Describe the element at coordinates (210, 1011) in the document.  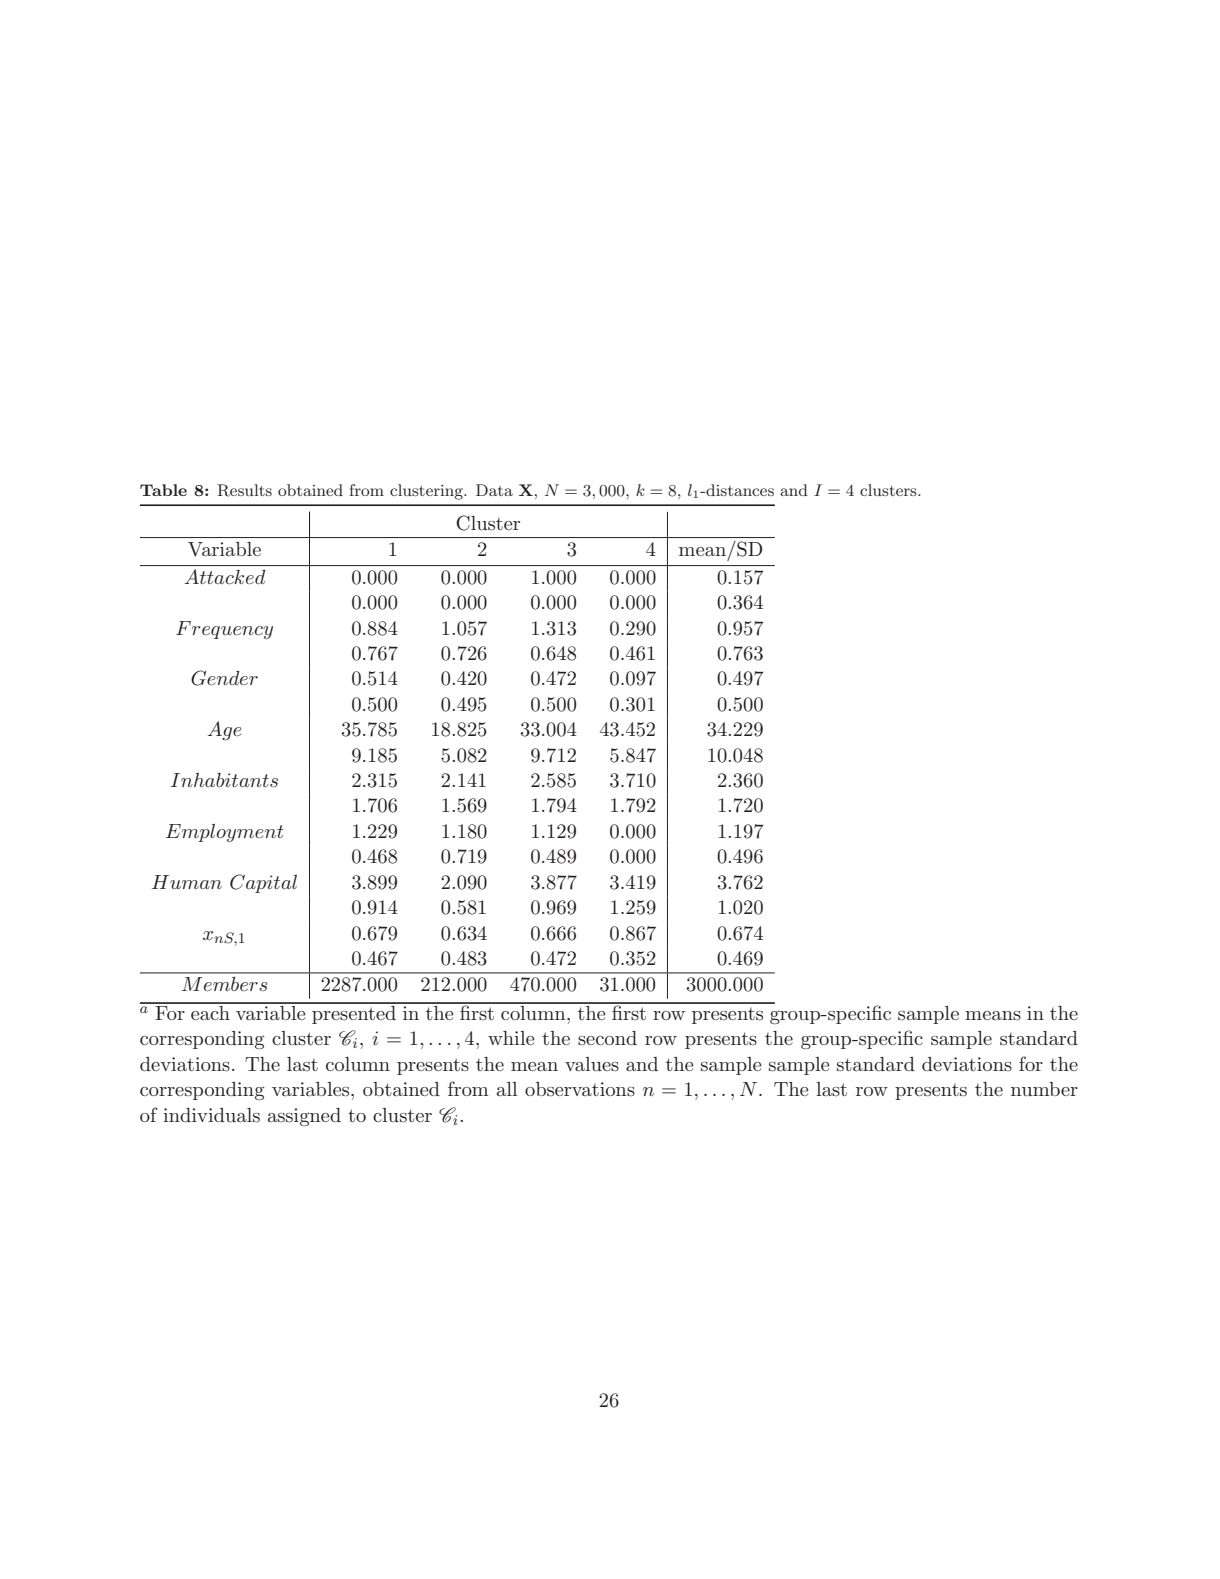
I see `each` at that location.
